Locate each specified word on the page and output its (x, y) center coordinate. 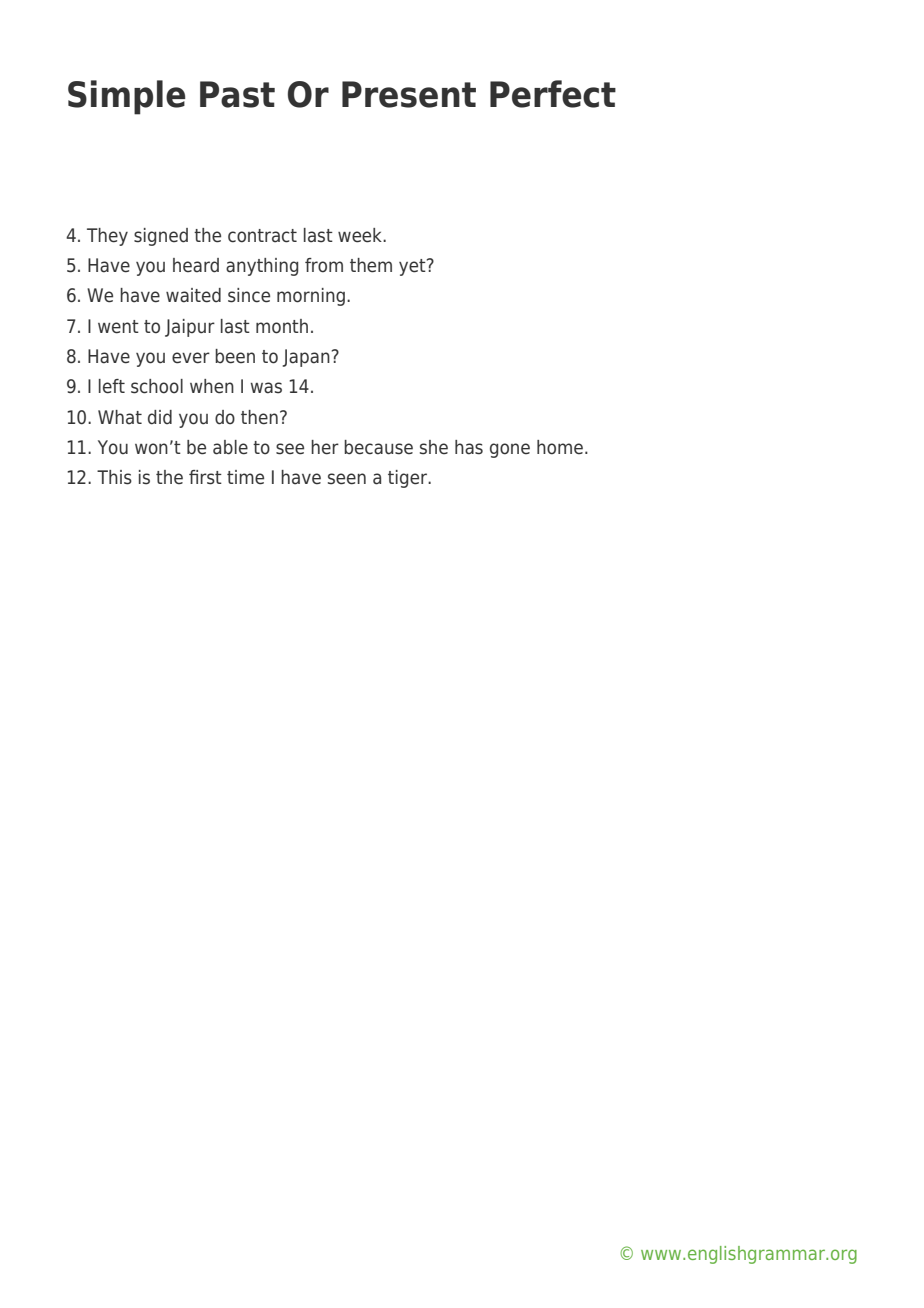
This (114, 477)
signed (161, 237)
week (361, 235)
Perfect (553, 94)
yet (413, 267)
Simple (127, 97)
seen (347, 479)
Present (409, 94)
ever (191, 358)
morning (311, 297)
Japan (306, 358)
